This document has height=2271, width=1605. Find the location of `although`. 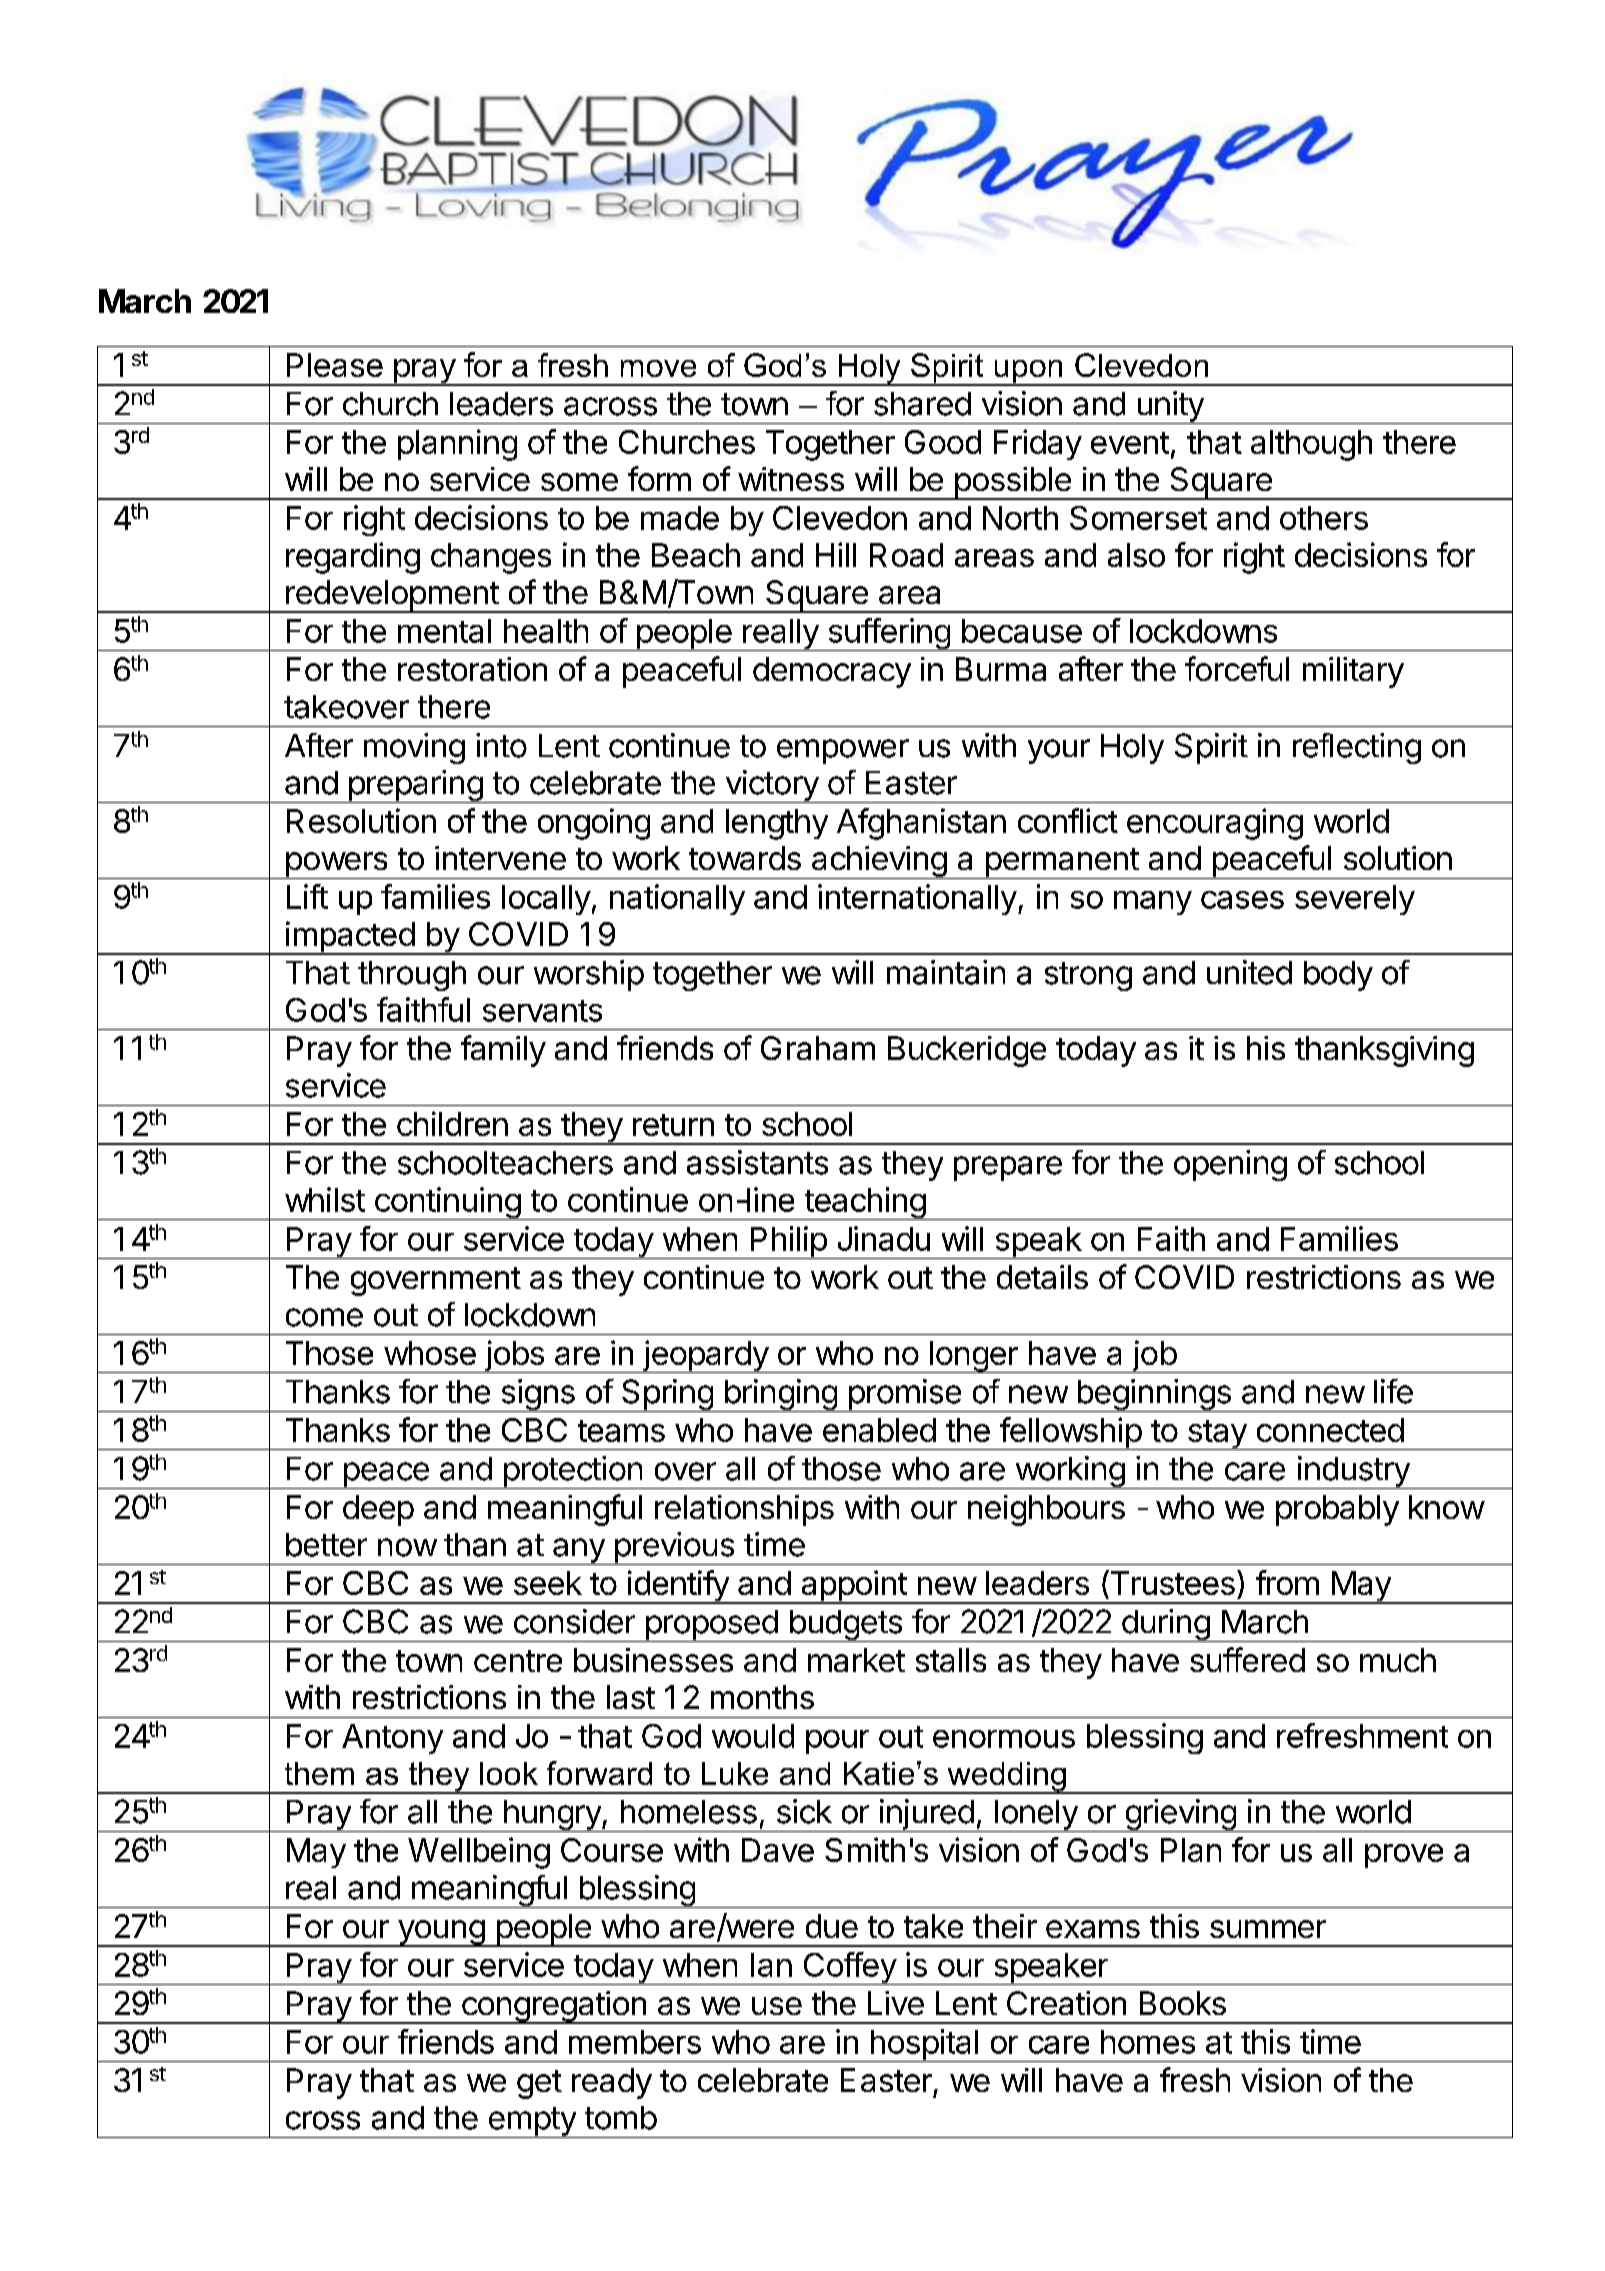

although is located at coordinates (1311, 445).
